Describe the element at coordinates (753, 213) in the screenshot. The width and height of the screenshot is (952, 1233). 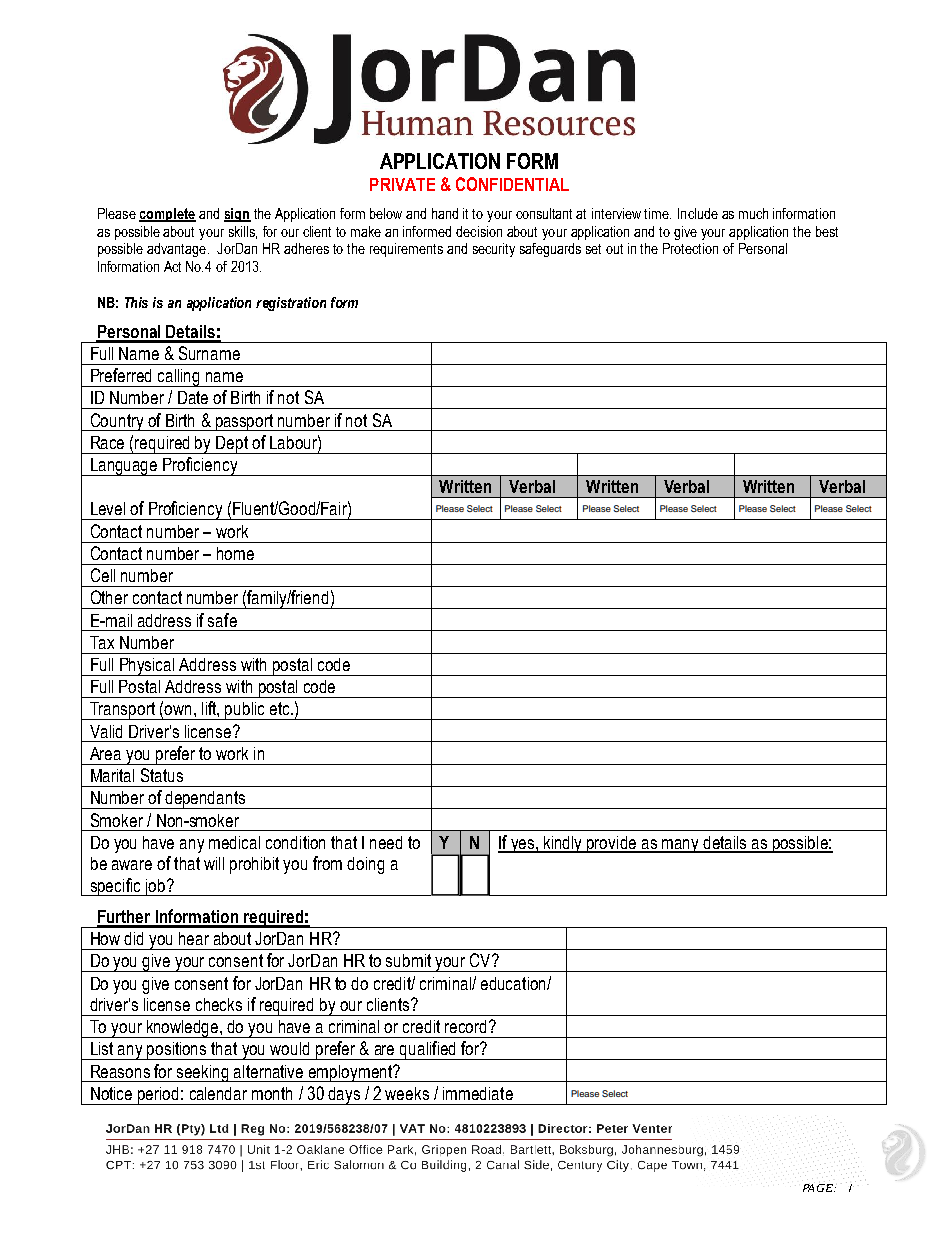
I see `much` at that location.
